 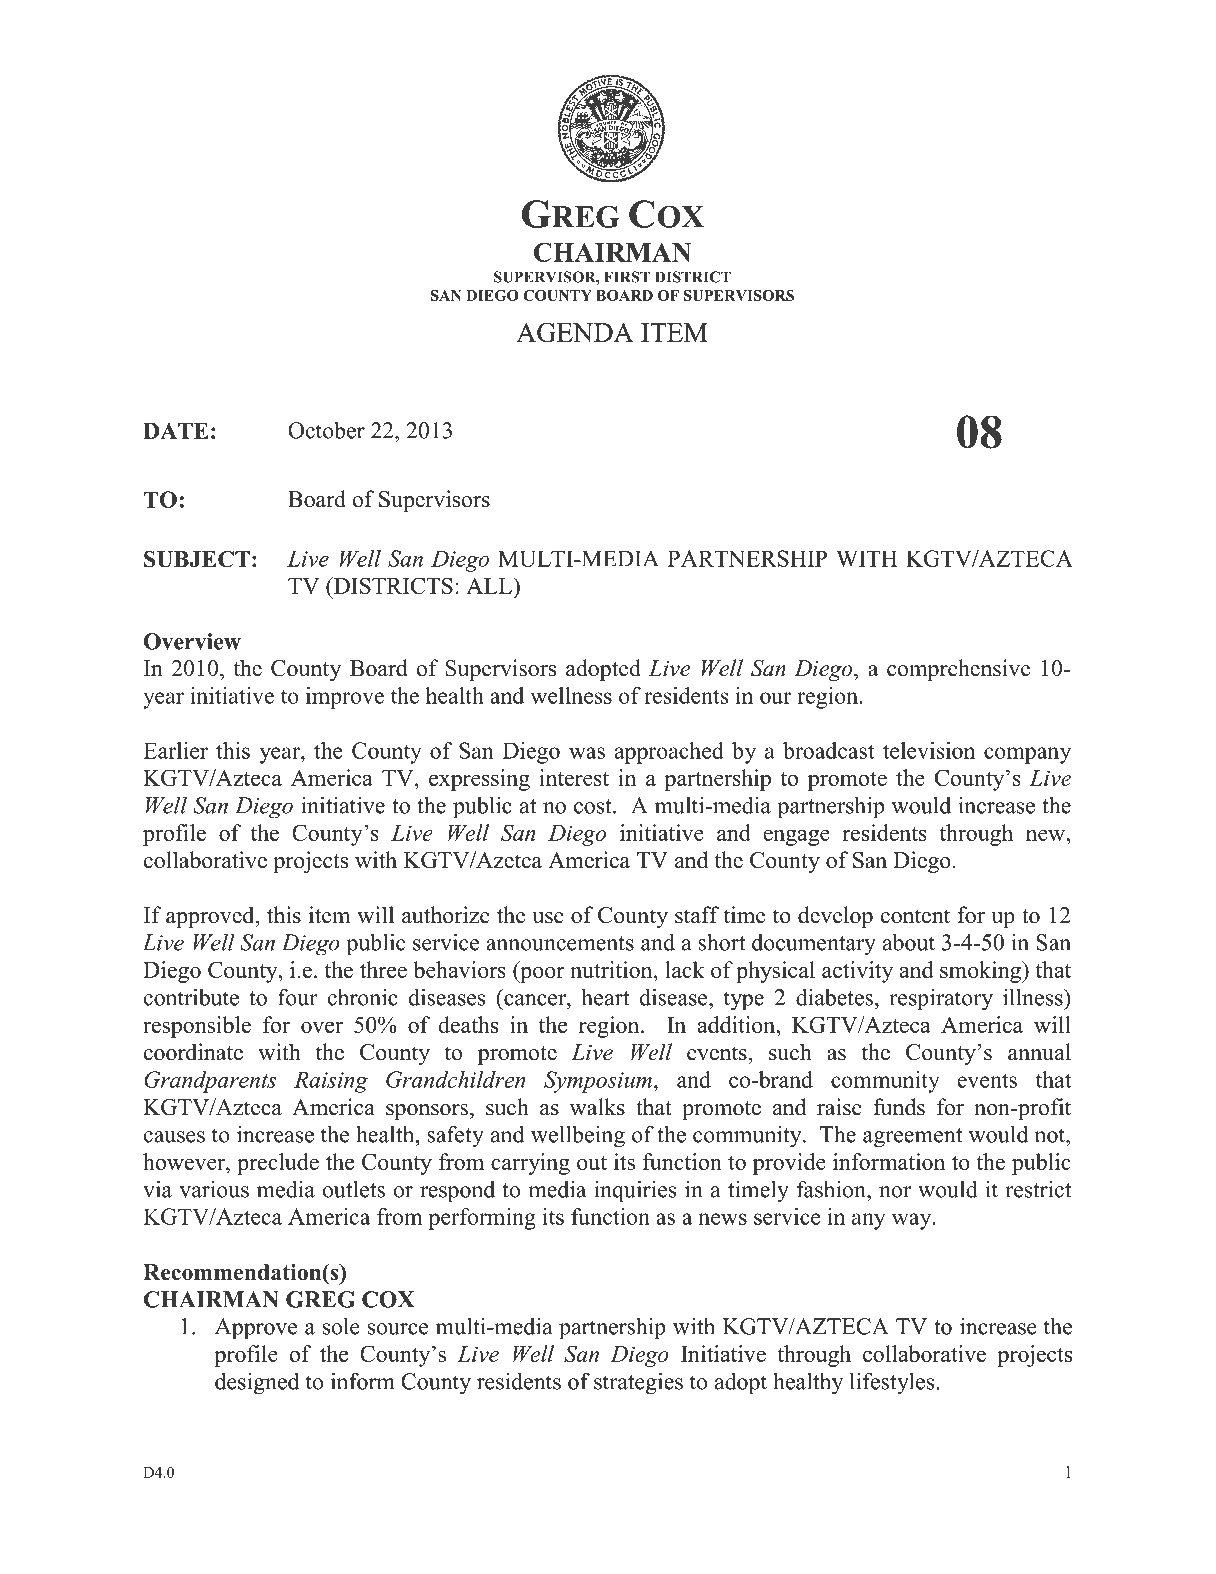 What do you see at coordinates (490, 585) in the document?
I see `ALL` at bounding box center [490, 585].
